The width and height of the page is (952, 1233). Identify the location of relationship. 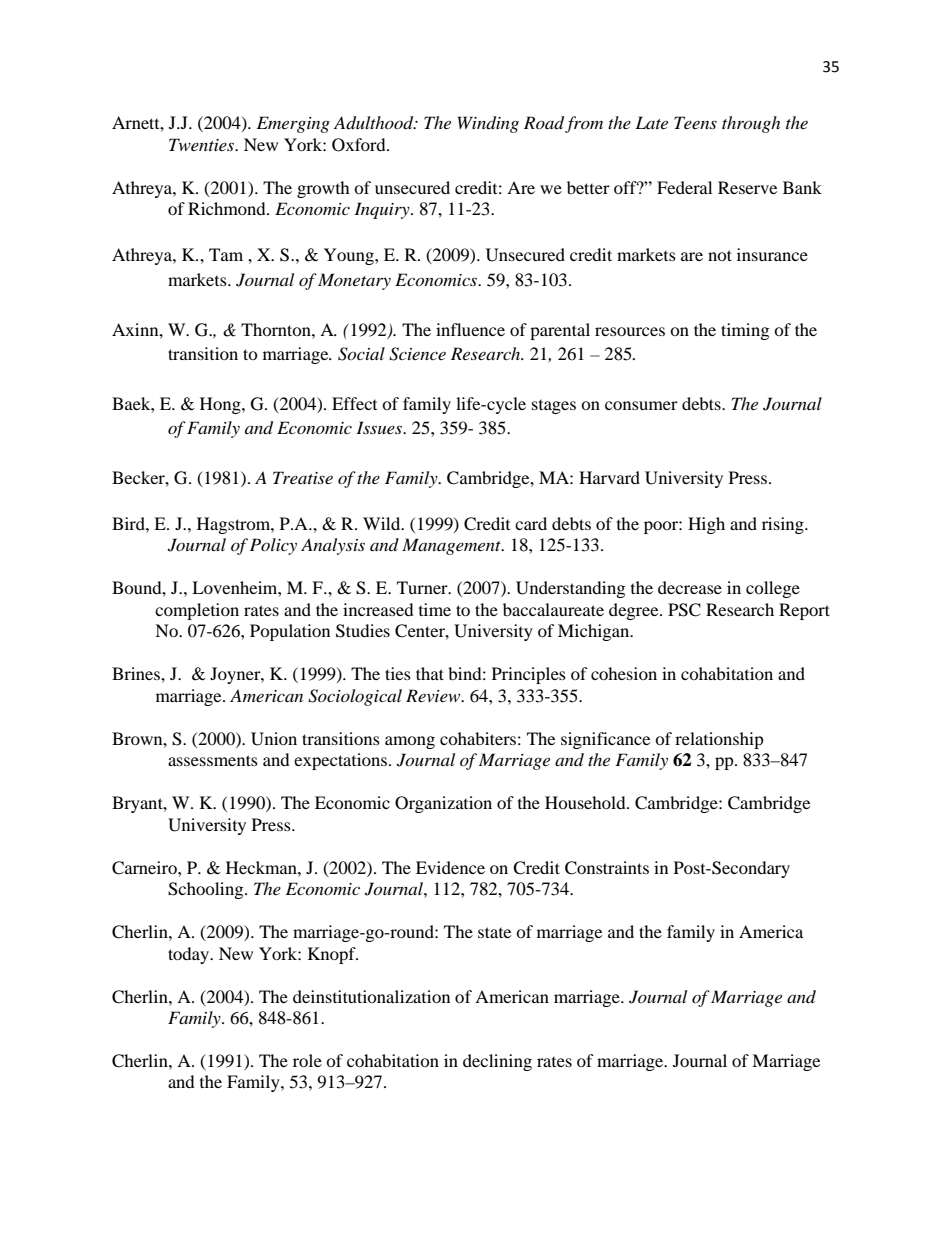
(719, 740).
